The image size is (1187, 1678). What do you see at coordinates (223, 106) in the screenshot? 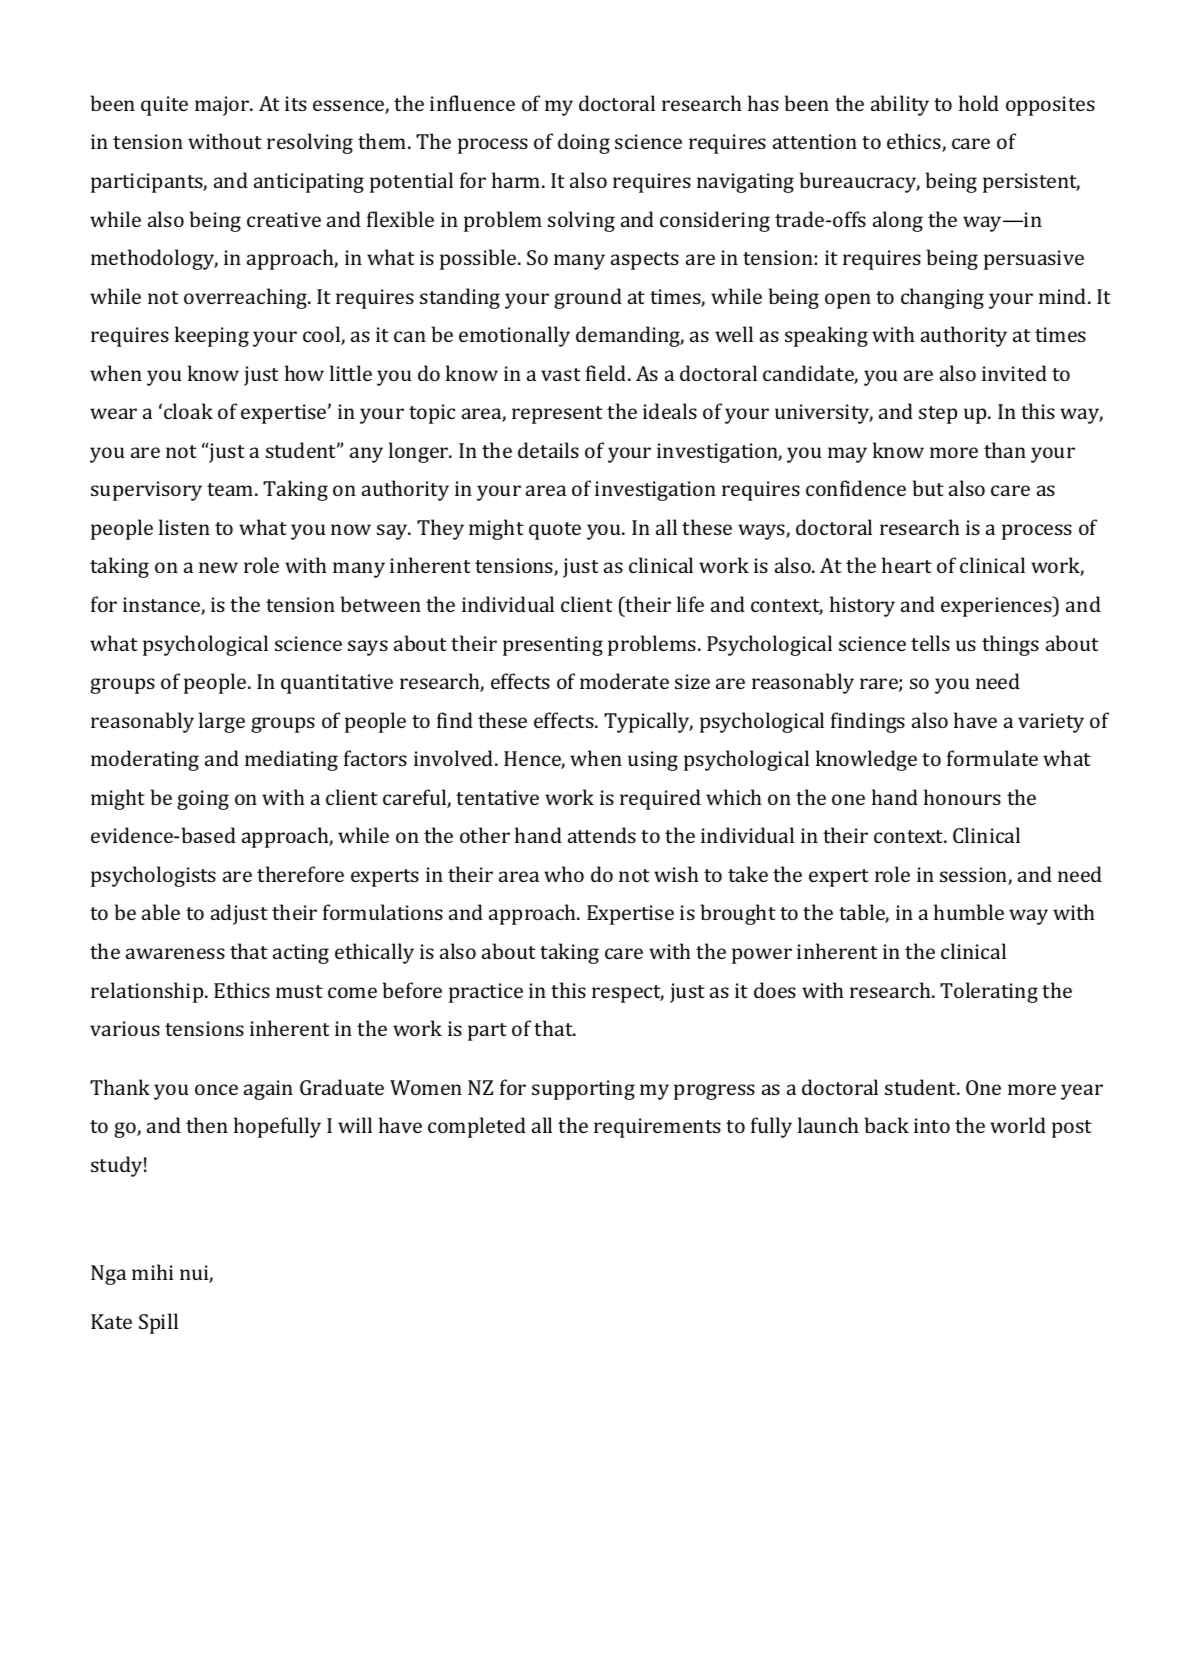
I see `major` at bounding box center [223, 106].
